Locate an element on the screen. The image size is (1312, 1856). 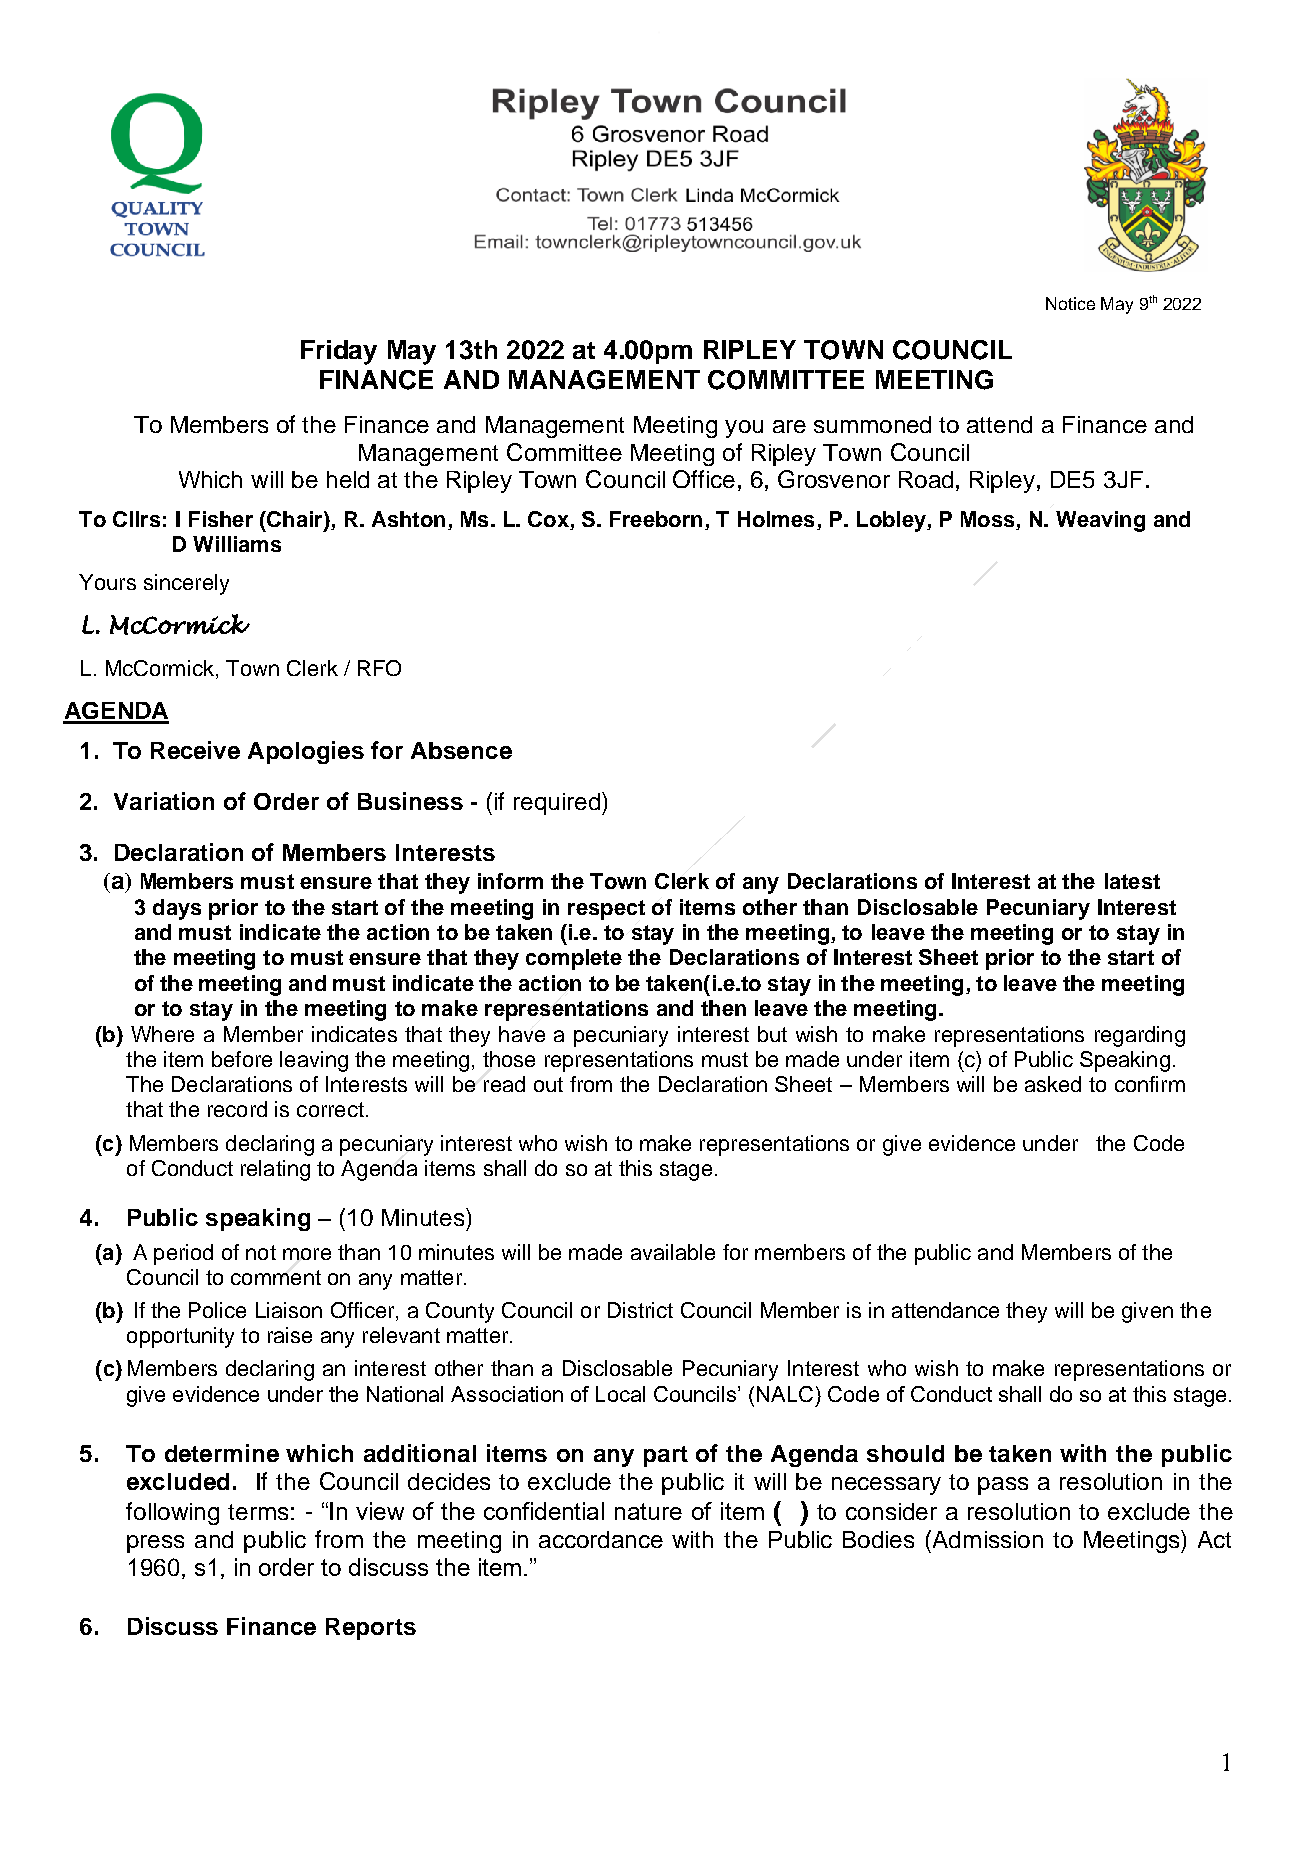
Friday is located at coordinates (339, 352).
